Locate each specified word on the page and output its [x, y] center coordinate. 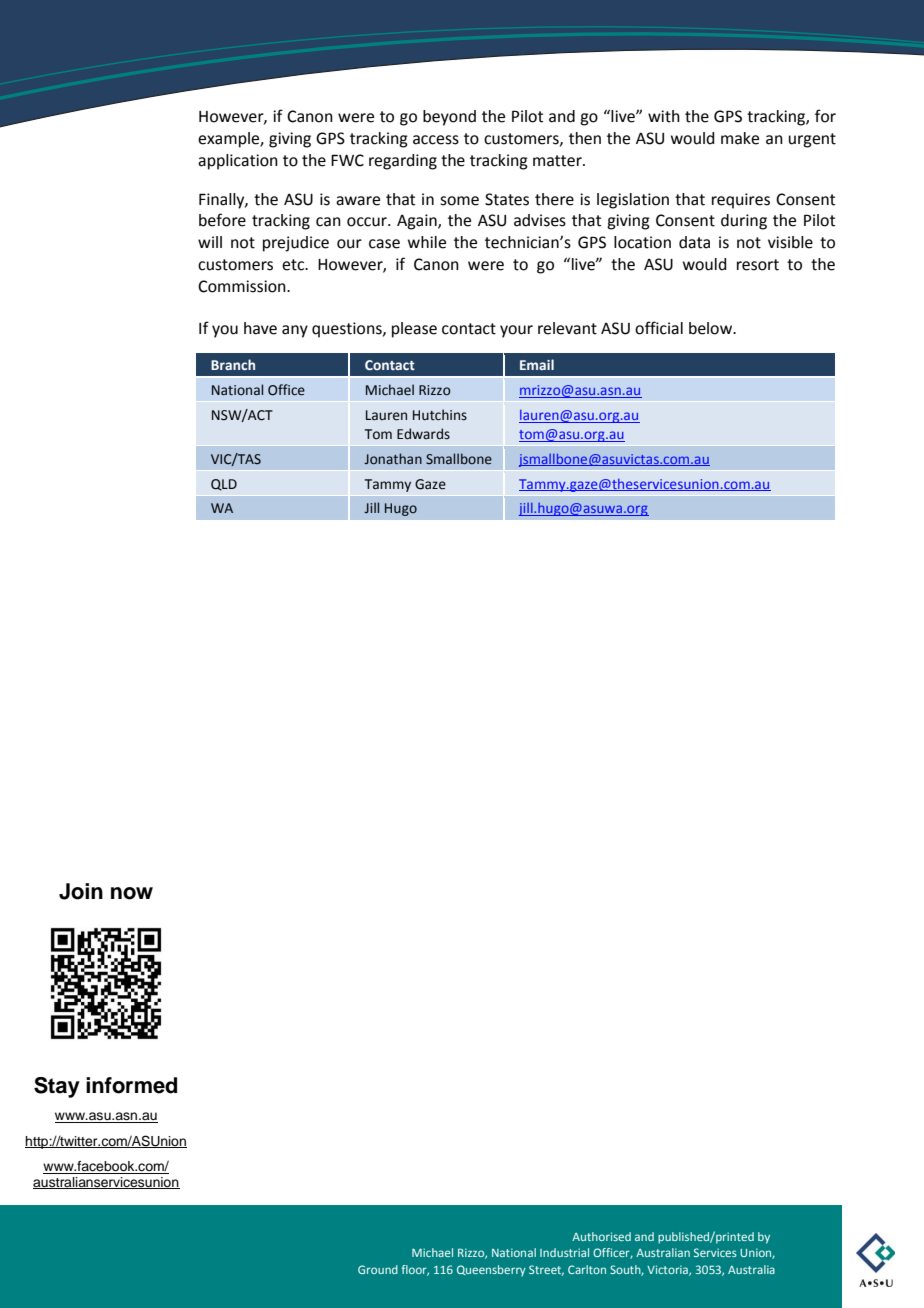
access [436, 140]
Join [81, 891]
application [238, 162]
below [711, 328]
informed [131, 1085]
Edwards [423, 434]
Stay [57, 1087]
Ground [378, 1269]
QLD [224, 485]
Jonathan [393, 458]
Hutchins [440, 415]
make [740, 138]
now [132, 893]
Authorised [601, 1236]
